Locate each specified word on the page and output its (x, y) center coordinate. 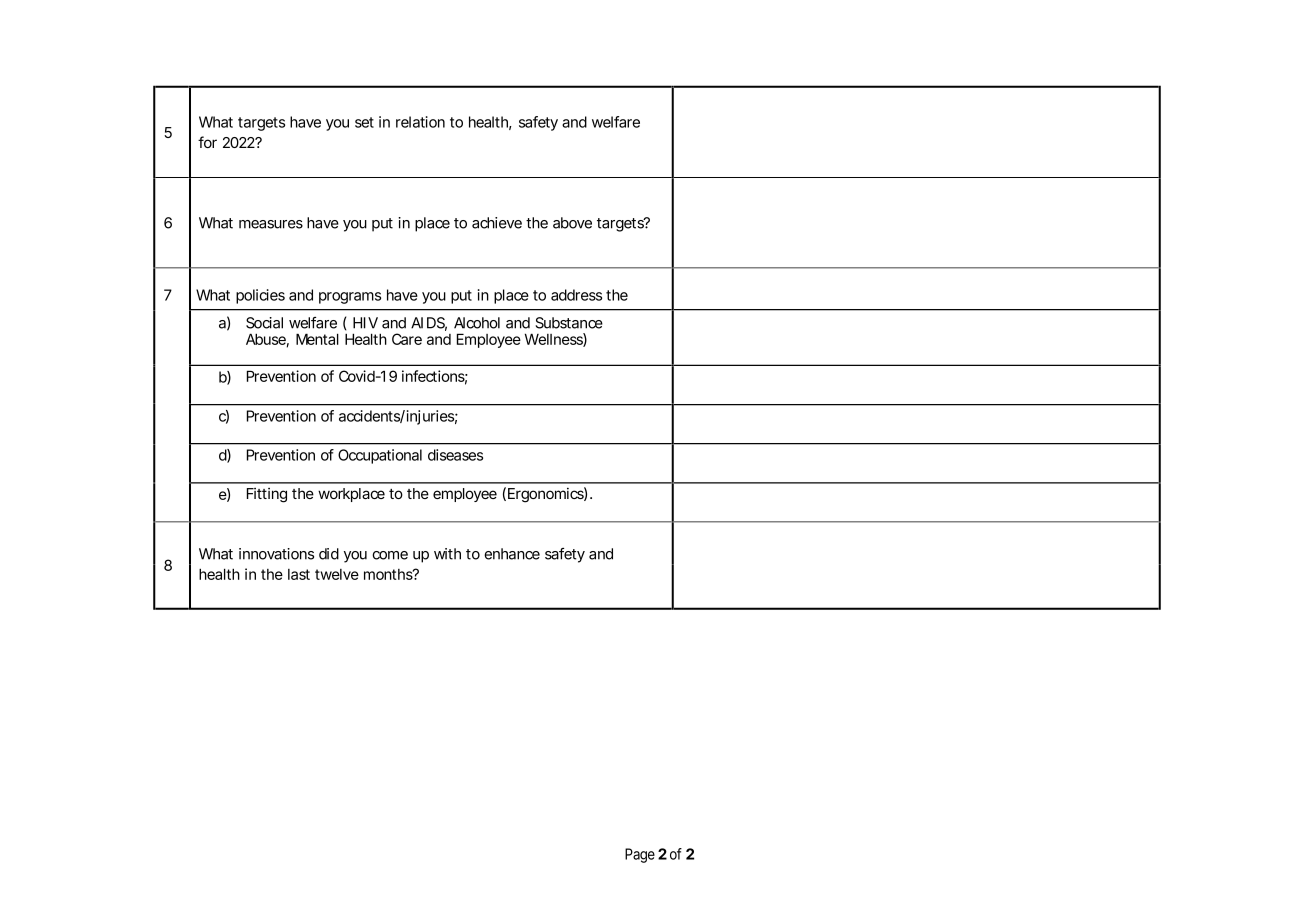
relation (420, 122)
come (390, 555)
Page (640, 855)
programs (350, 298)
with (447, 554)
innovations (276, 554)
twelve (337, 574)
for (207, 142)
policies (260, 296)
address (576, 295)
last (299, 574)
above (572, 223)
